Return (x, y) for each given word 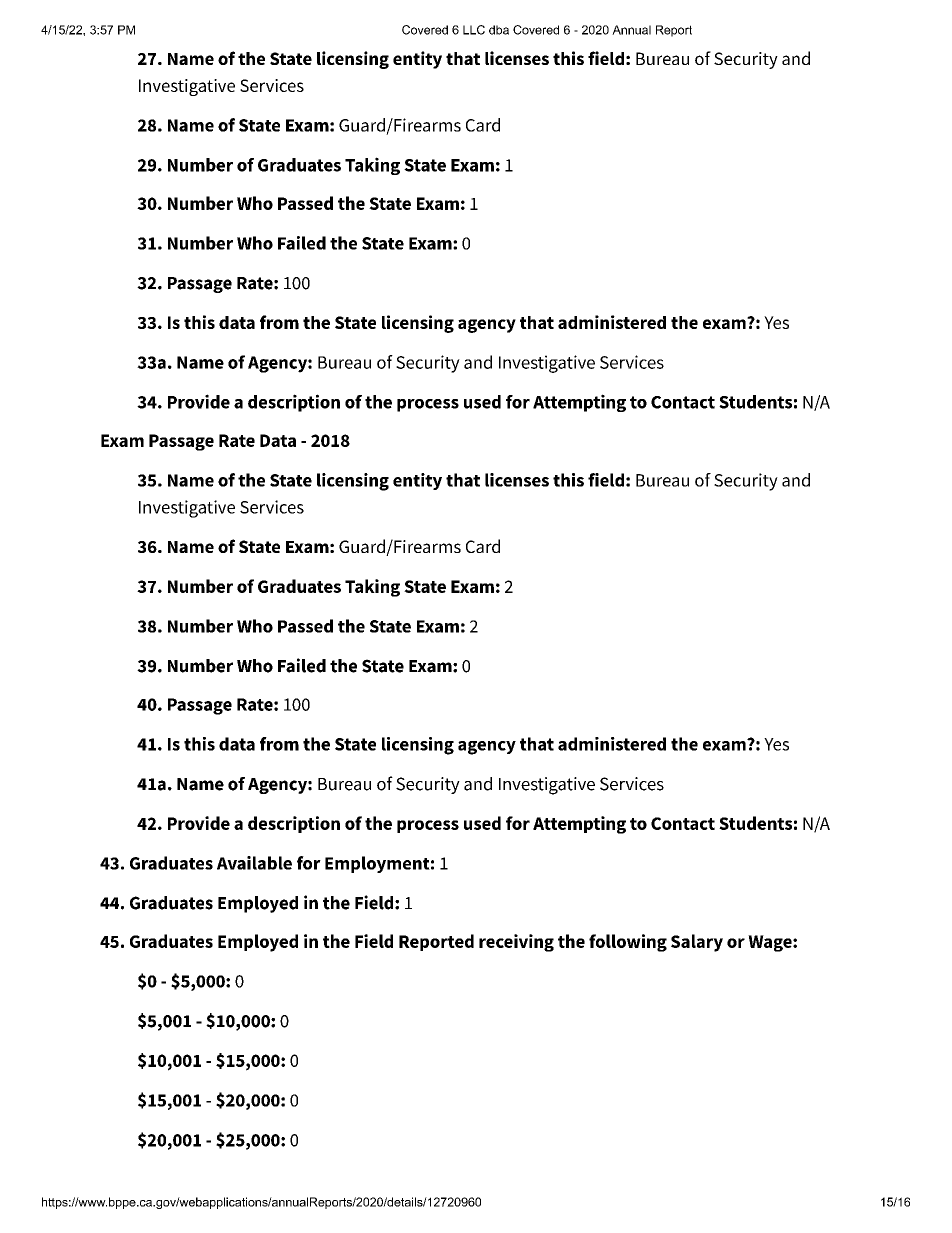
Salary (697, 943)
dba (499, 30)
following (628, 943)
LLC (474, 30)
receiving (516, 943)
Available (254, 863)
